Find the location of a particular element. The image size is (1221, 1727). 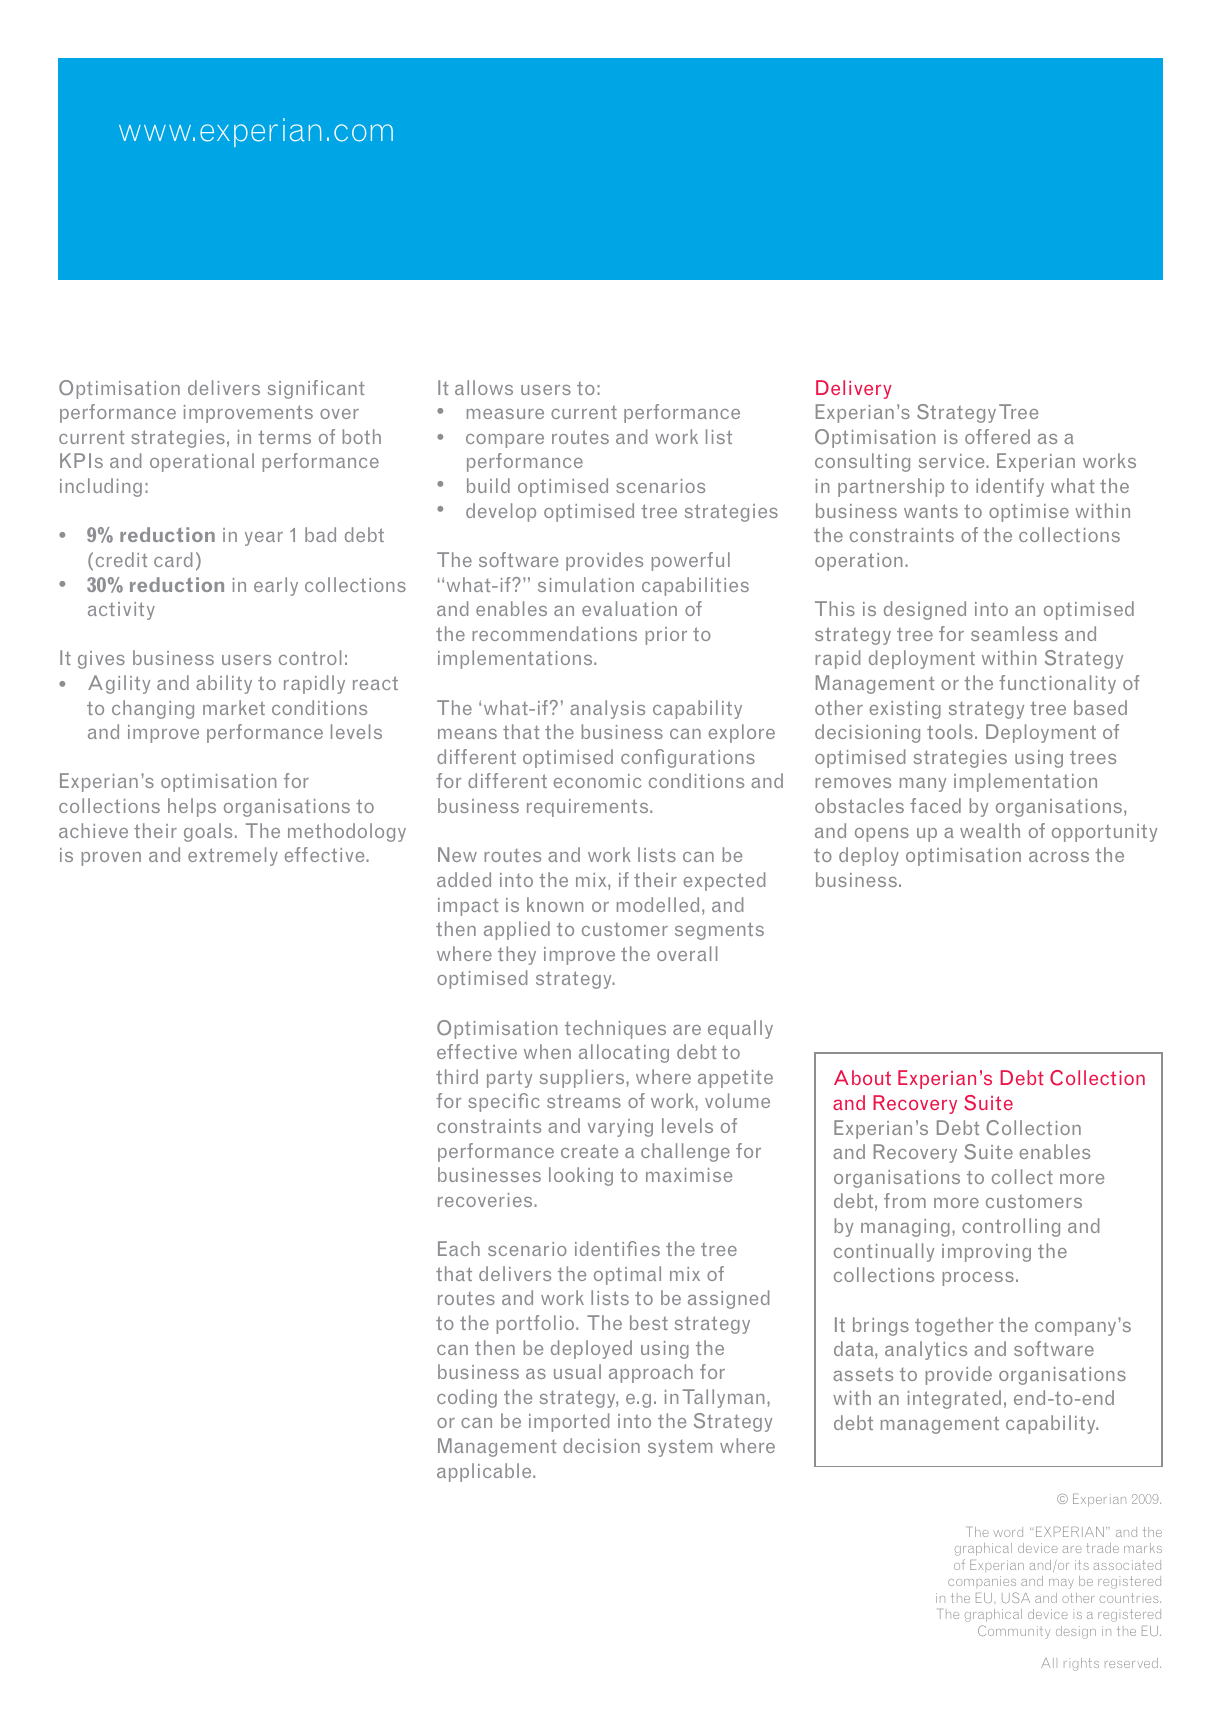

applicable is located at coordinates (485, 1472).
